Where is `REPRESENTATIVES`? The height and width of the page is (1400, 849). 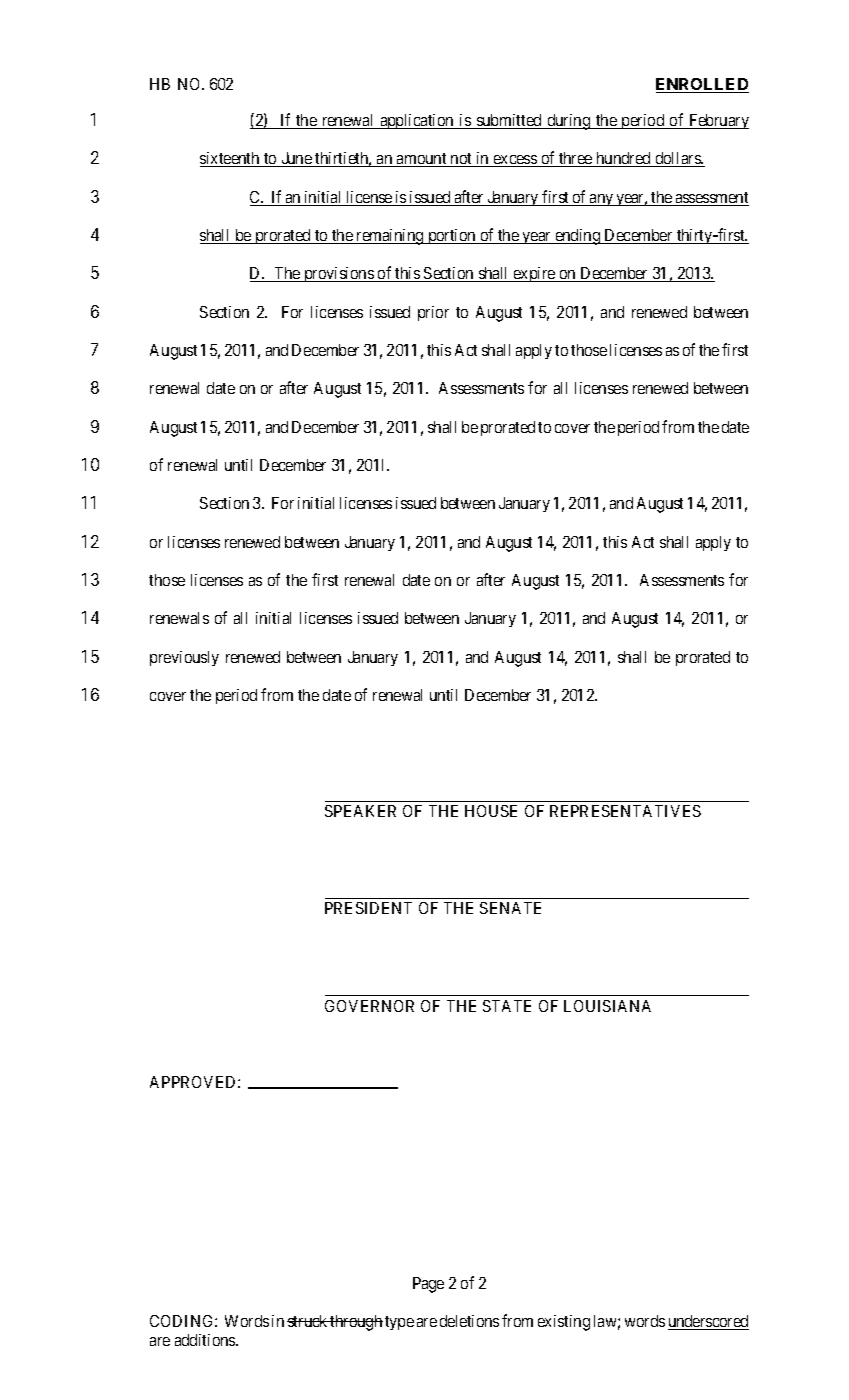 REPRESENTATIVES is located at coordinates (625, 811).
